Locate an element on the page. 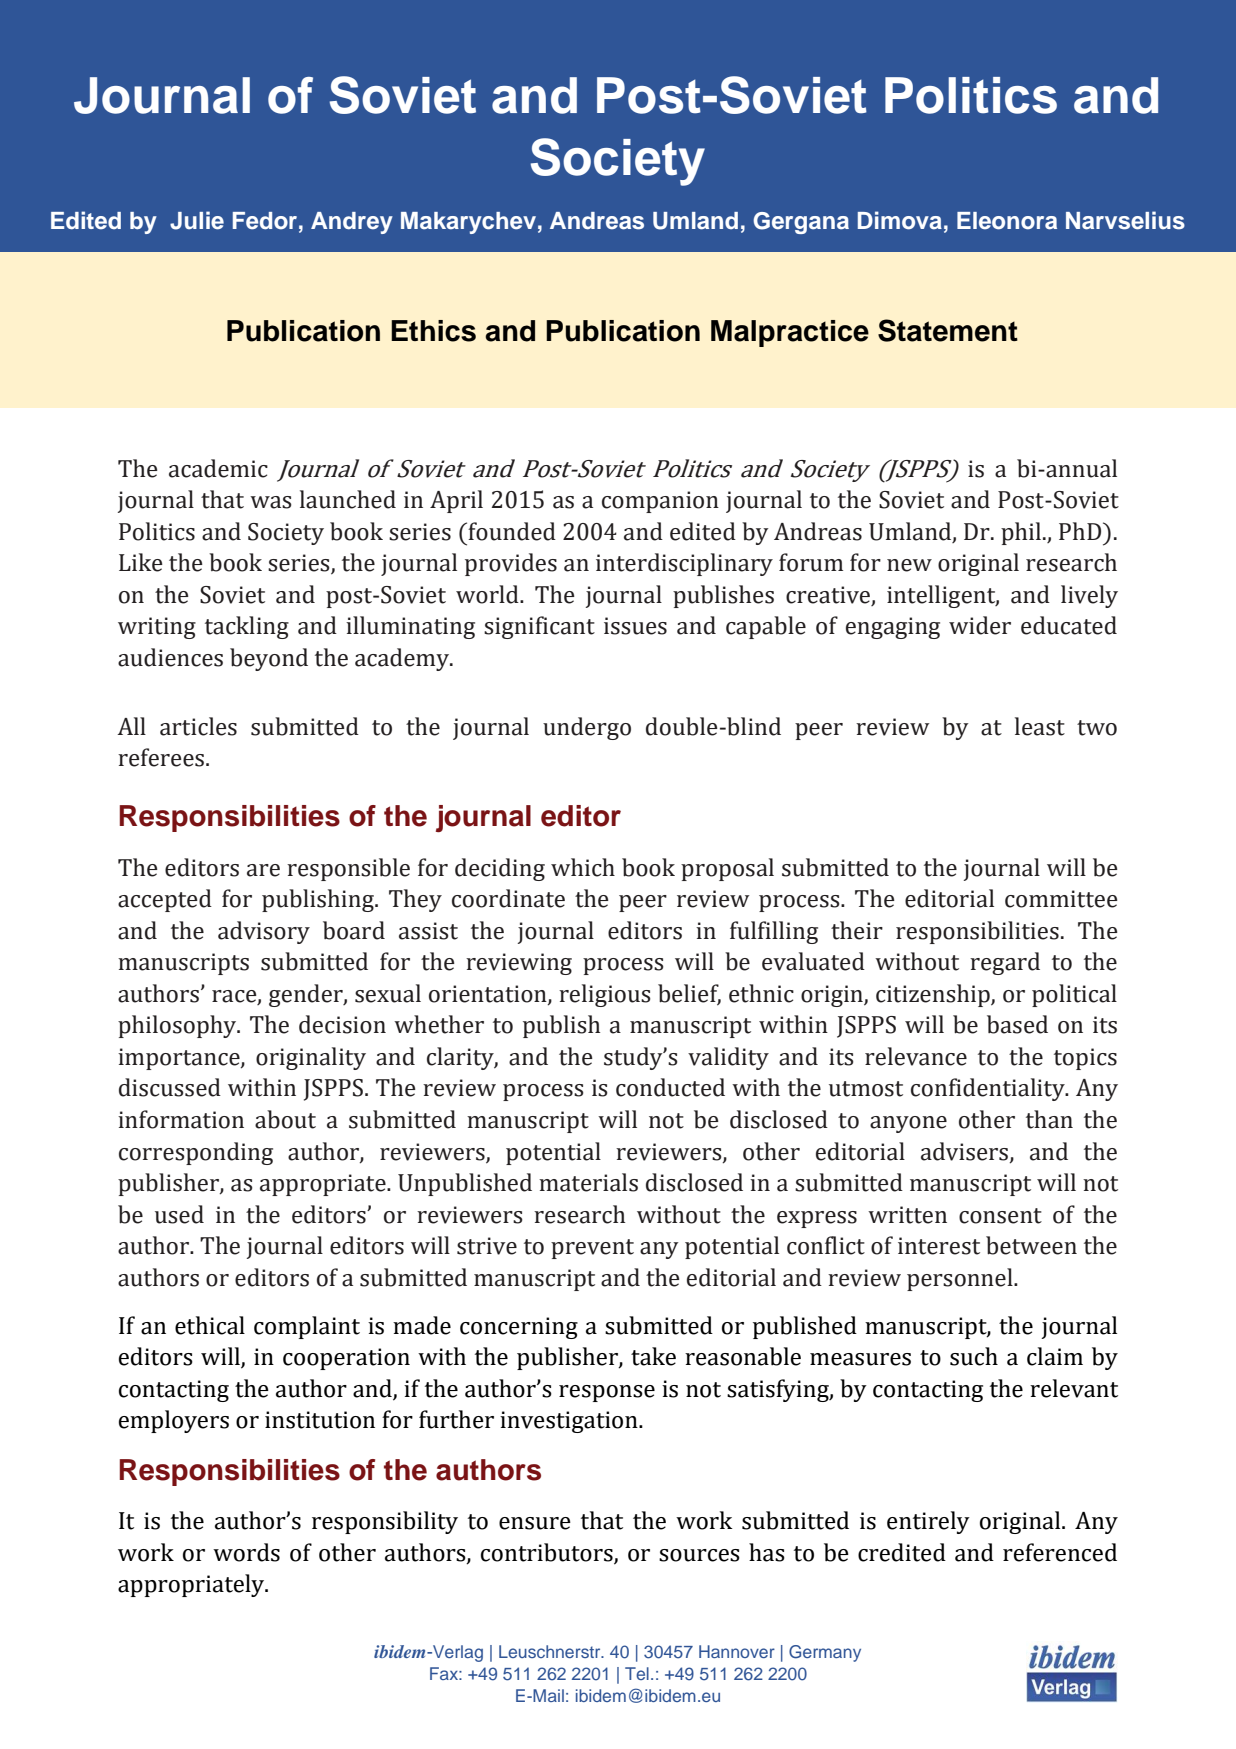 Image resolution: width=1236 pixels, height=1749 pixels. articles is located at coordinates (198, 726).
